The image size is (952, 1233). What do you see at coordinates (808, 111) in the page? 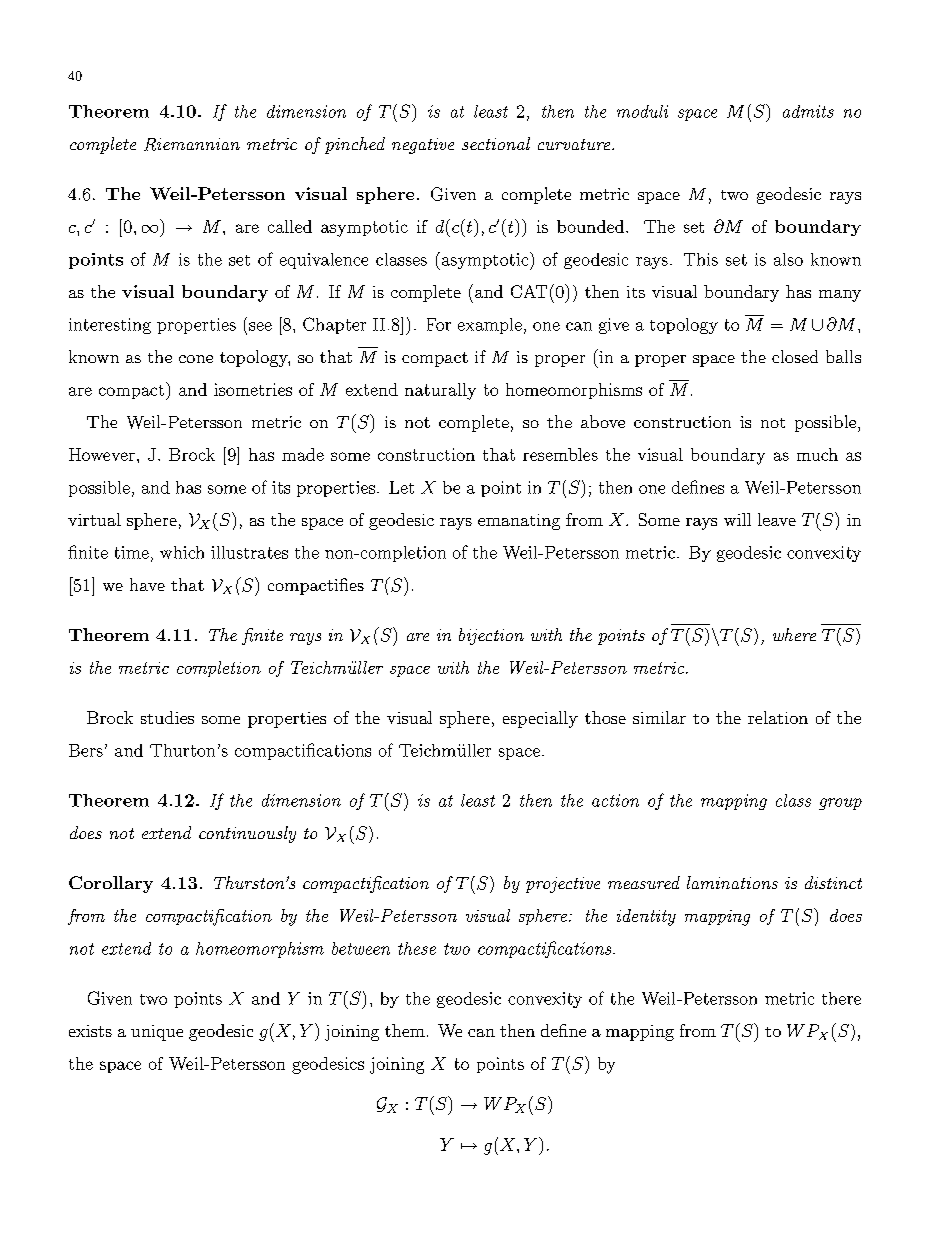
I see `admits` at bounding box center [808, 111].
